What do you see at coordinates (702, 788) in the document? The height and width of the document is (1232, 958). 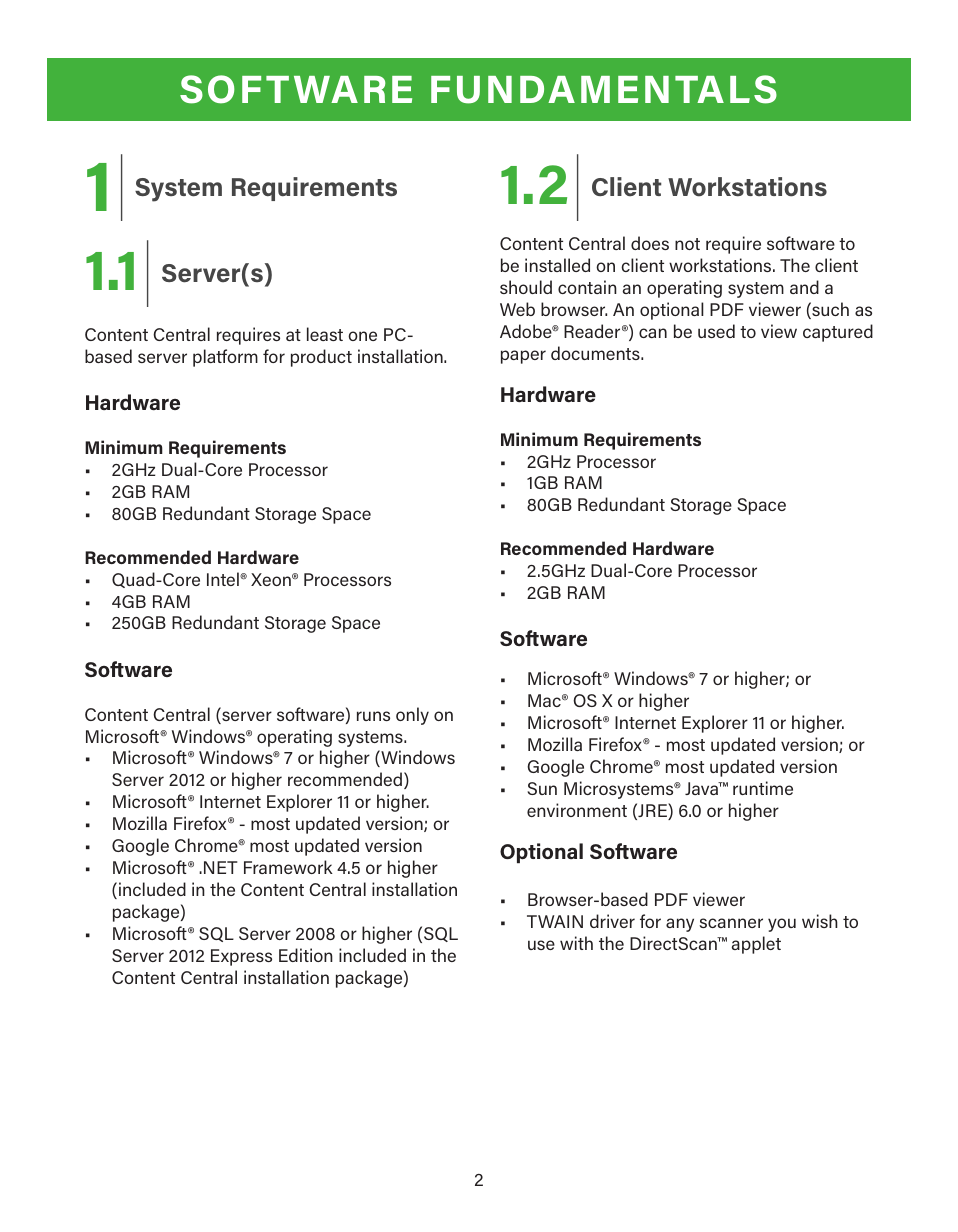 I see `Java` at bounding box center [702, 788].
